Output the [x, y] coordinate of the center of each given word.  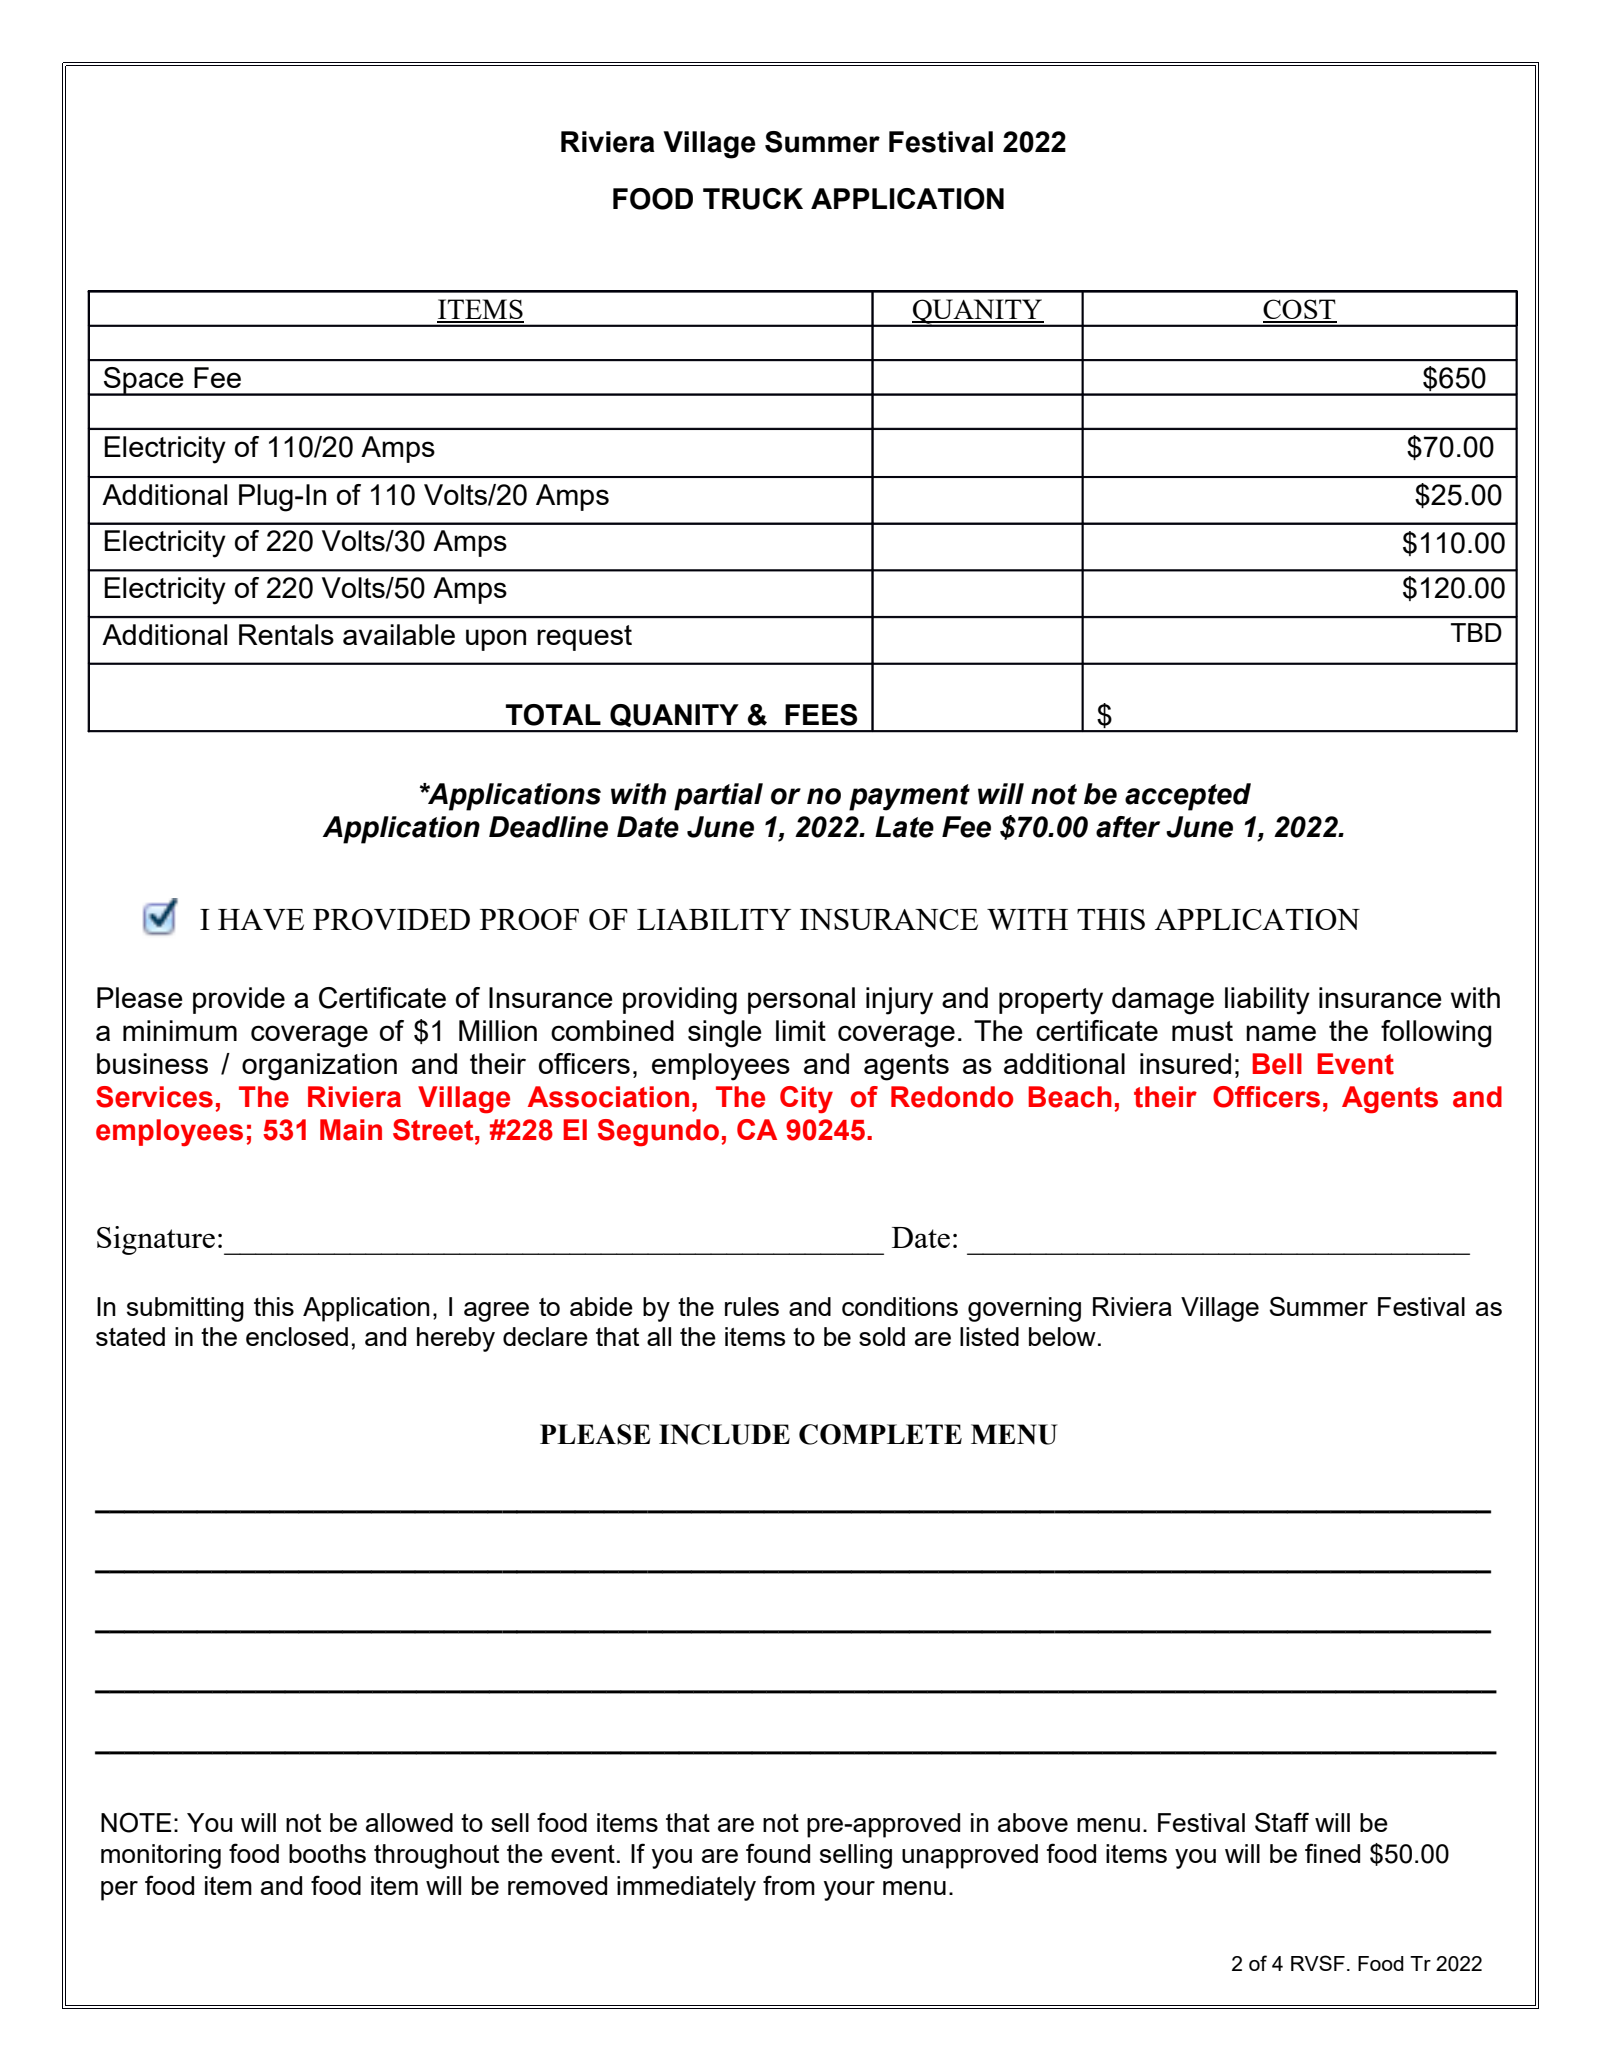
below [1062, 1336]
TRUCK [753, 199]
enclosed [297, 1336]
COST [1300, 310]
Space [144, 381]
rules [752, 1306]
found [778, 1853]
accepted [1188, 797]
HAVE [261, 919]
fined [1332, 1853]
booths [327, 1853]
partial [718, 797]
